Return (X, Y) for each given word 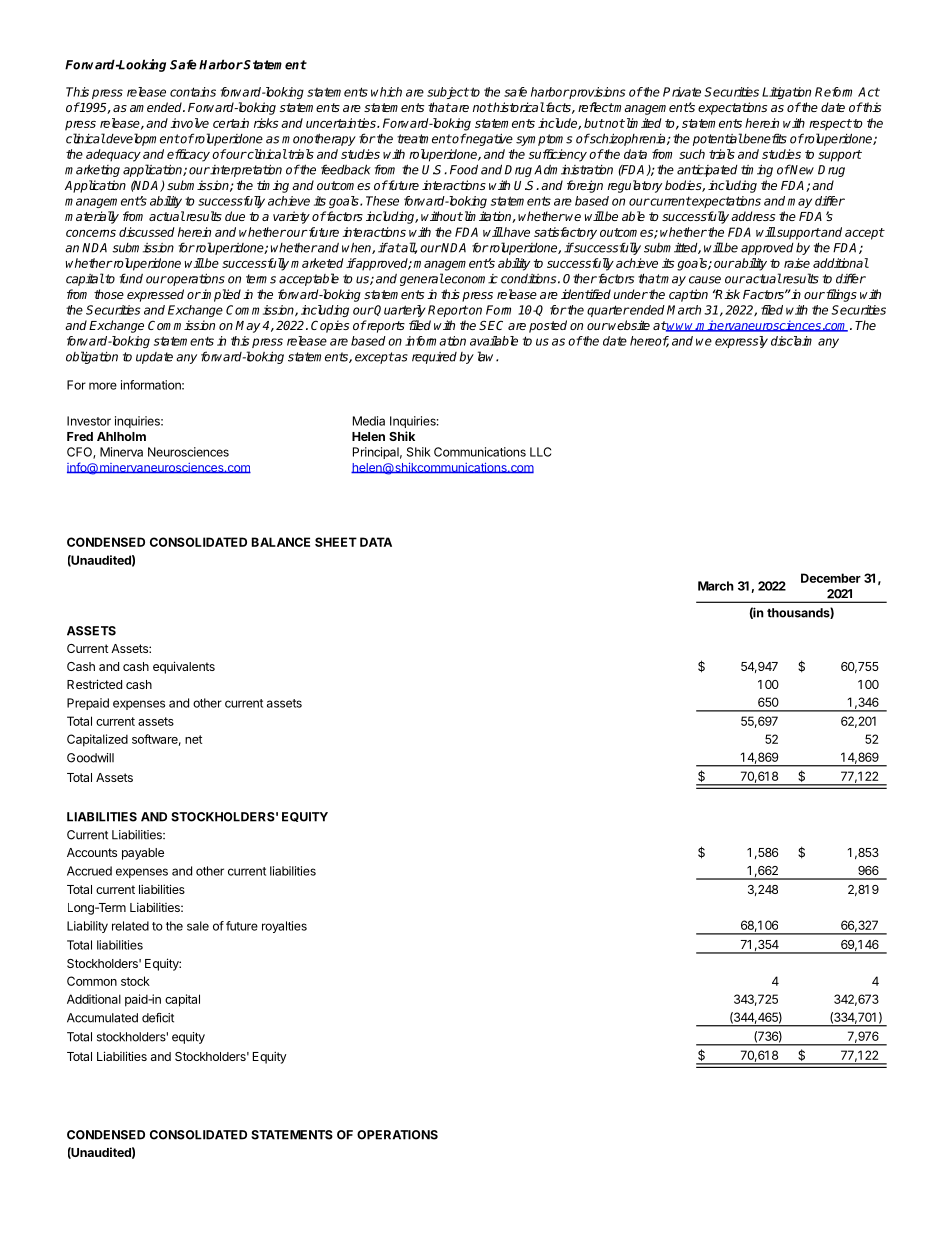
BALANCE (281, 542)
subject (448, 93)
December (831, 578)
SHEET (336, 542)
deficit (158, 1018)
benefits (764, 138)
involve (189, 123)
